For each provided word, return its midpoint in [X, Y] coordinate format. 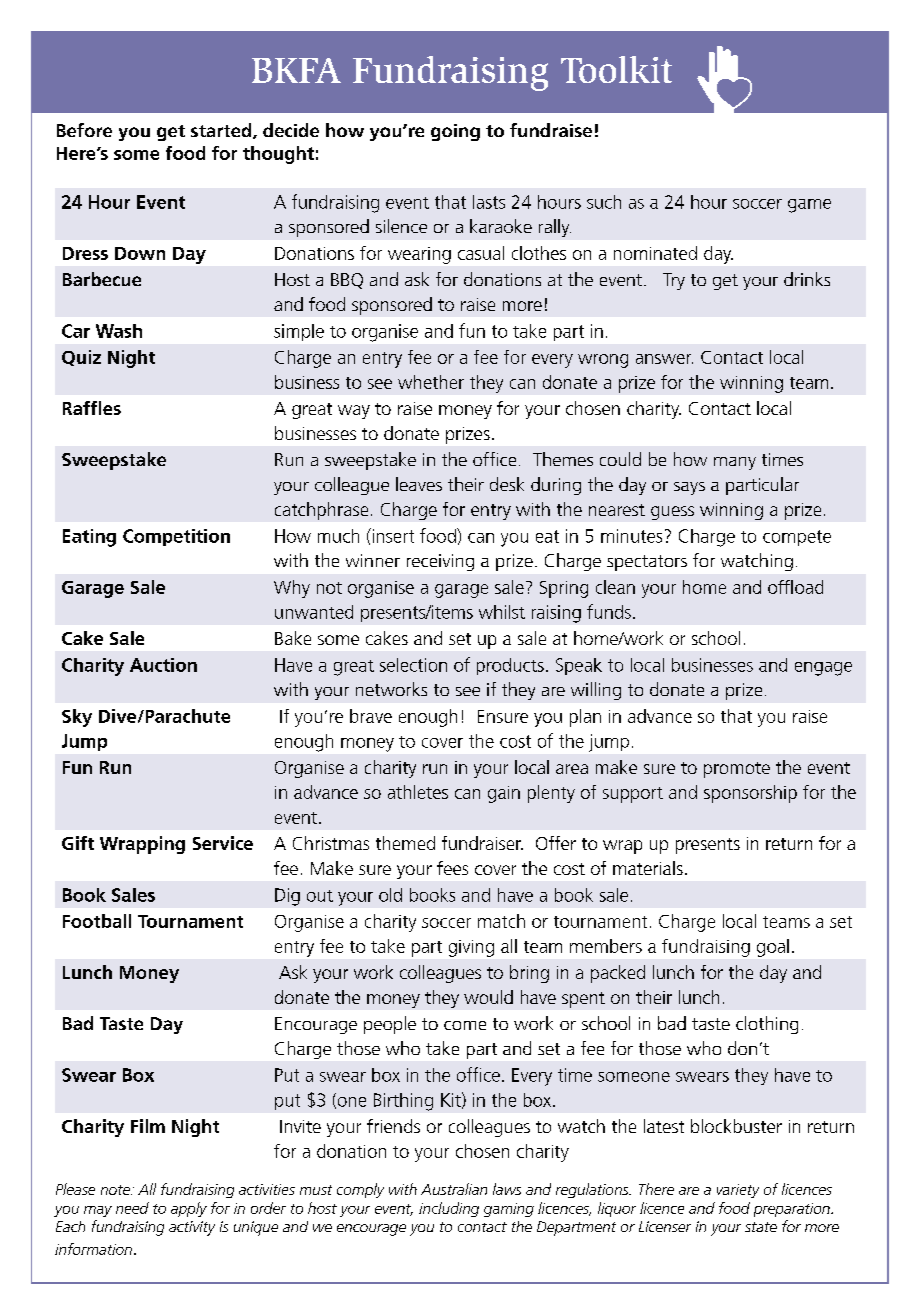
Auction [163, 665]
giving [471, 948]
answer [664, 359]
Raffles [92, 408]
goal [773, 948]
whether [431, 382]
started [222, 131]
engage [823, 669]
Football [97, 921]
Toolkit [616, 69]
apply [189, 1209]
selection [413, 665]
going [455, 132]
